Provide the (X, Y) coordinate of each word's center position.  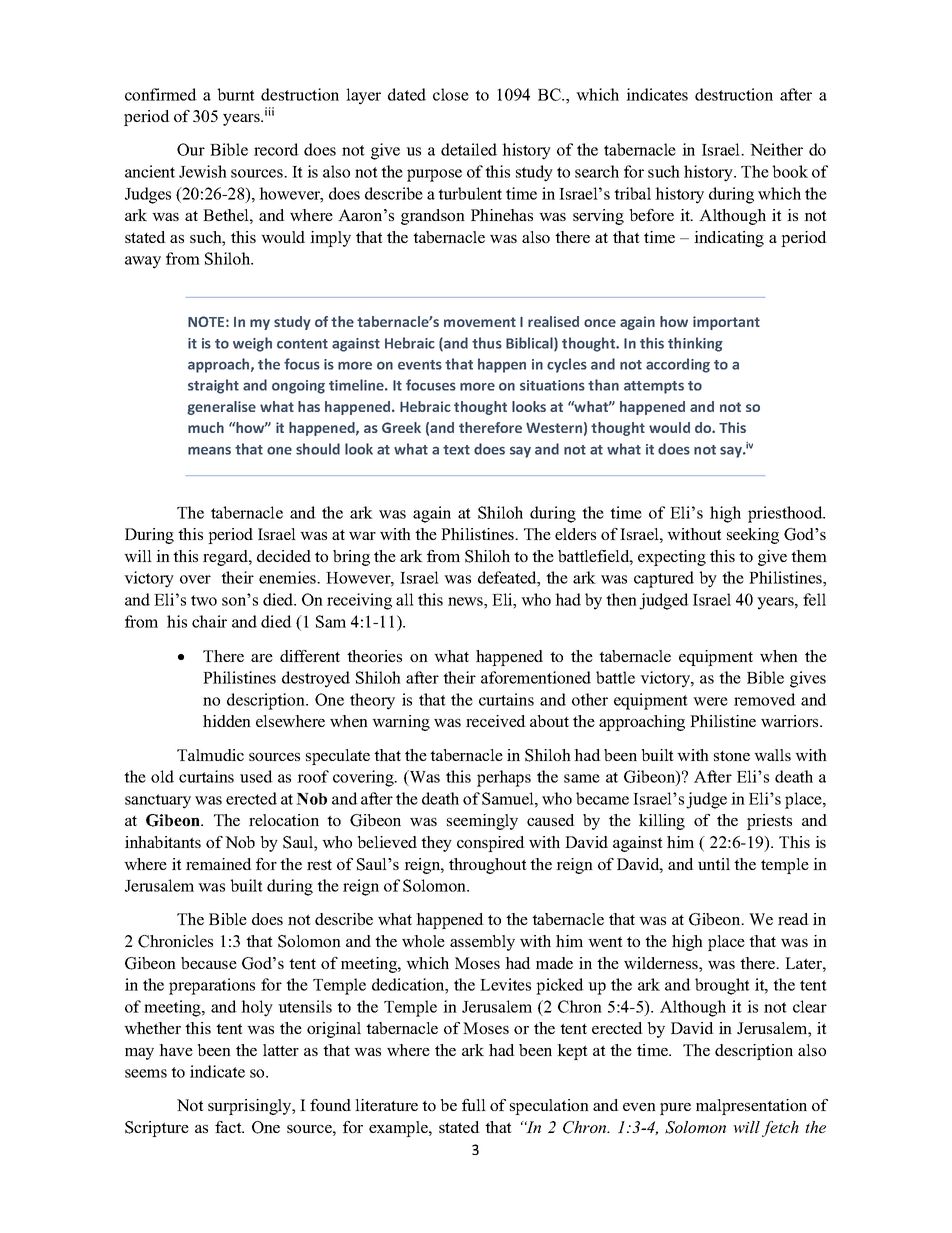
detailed (469, 149)
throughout (488, 866)
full (474, 1105)
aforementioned (536, 677)
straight (213, 386)
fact (229, 1127)
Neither (776, 149)
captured (664, 579)
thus (487, 343)
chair (209, 621)
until (714, 864)
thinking (695, 344)
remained (219, 864)
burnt (236, 94)
